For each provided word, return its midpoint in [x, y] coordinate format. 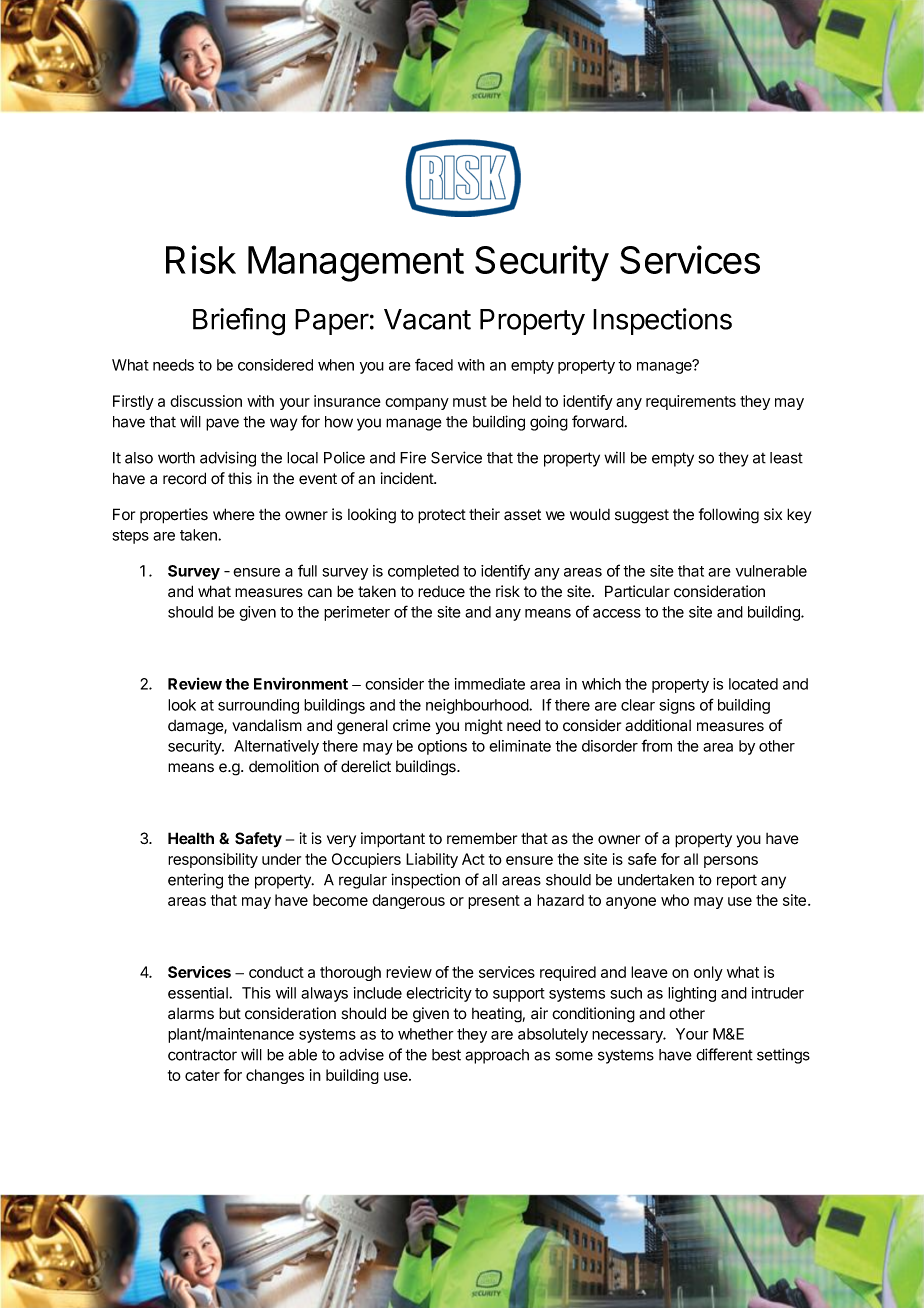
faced [434, 364]
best [446, 1055]
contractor [202, 1055]
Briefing [239, 322]
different [724, 1054]
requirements [691, 402]
